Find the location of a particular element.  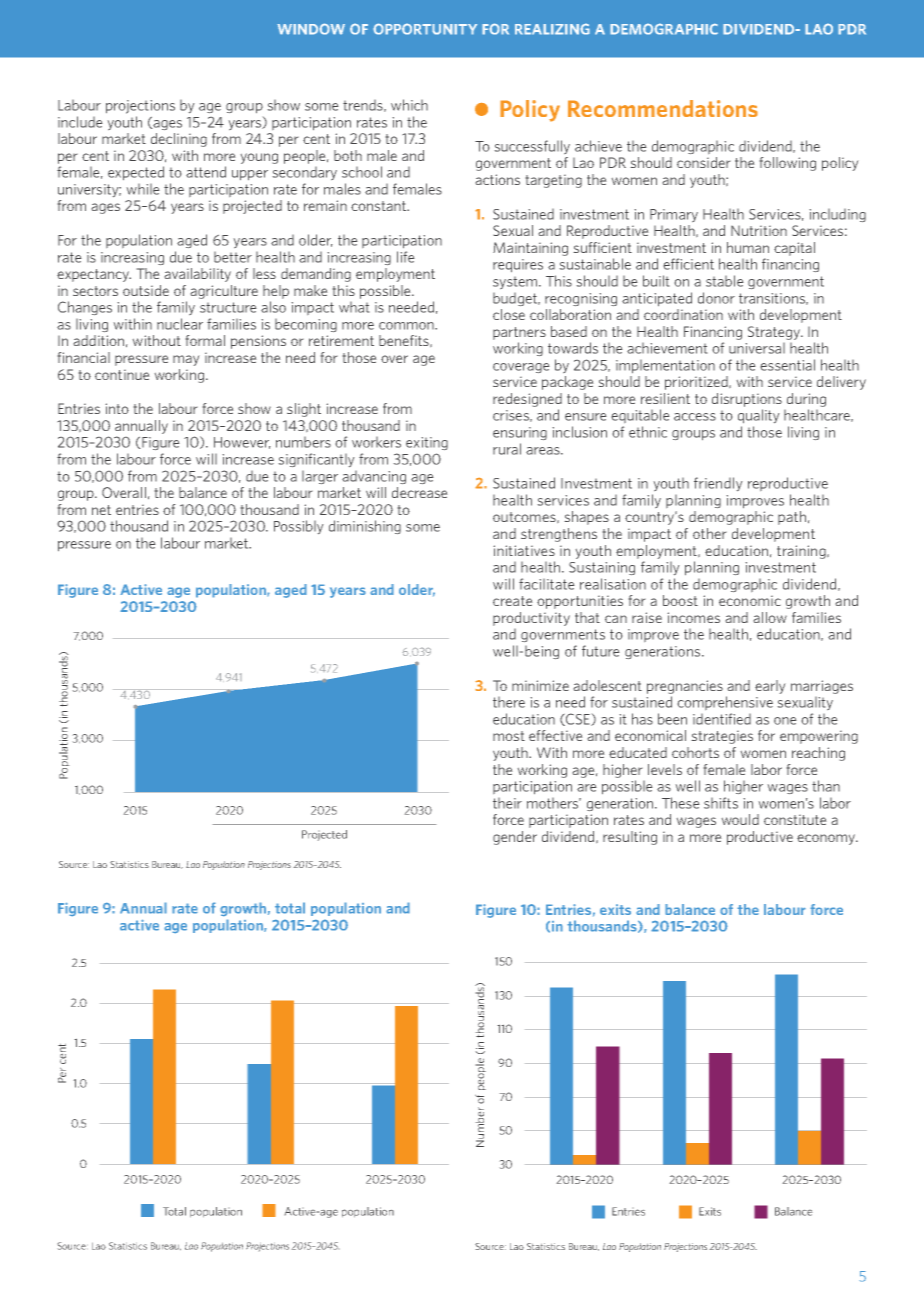

WINDOW is located at coordinates (311, 29).
